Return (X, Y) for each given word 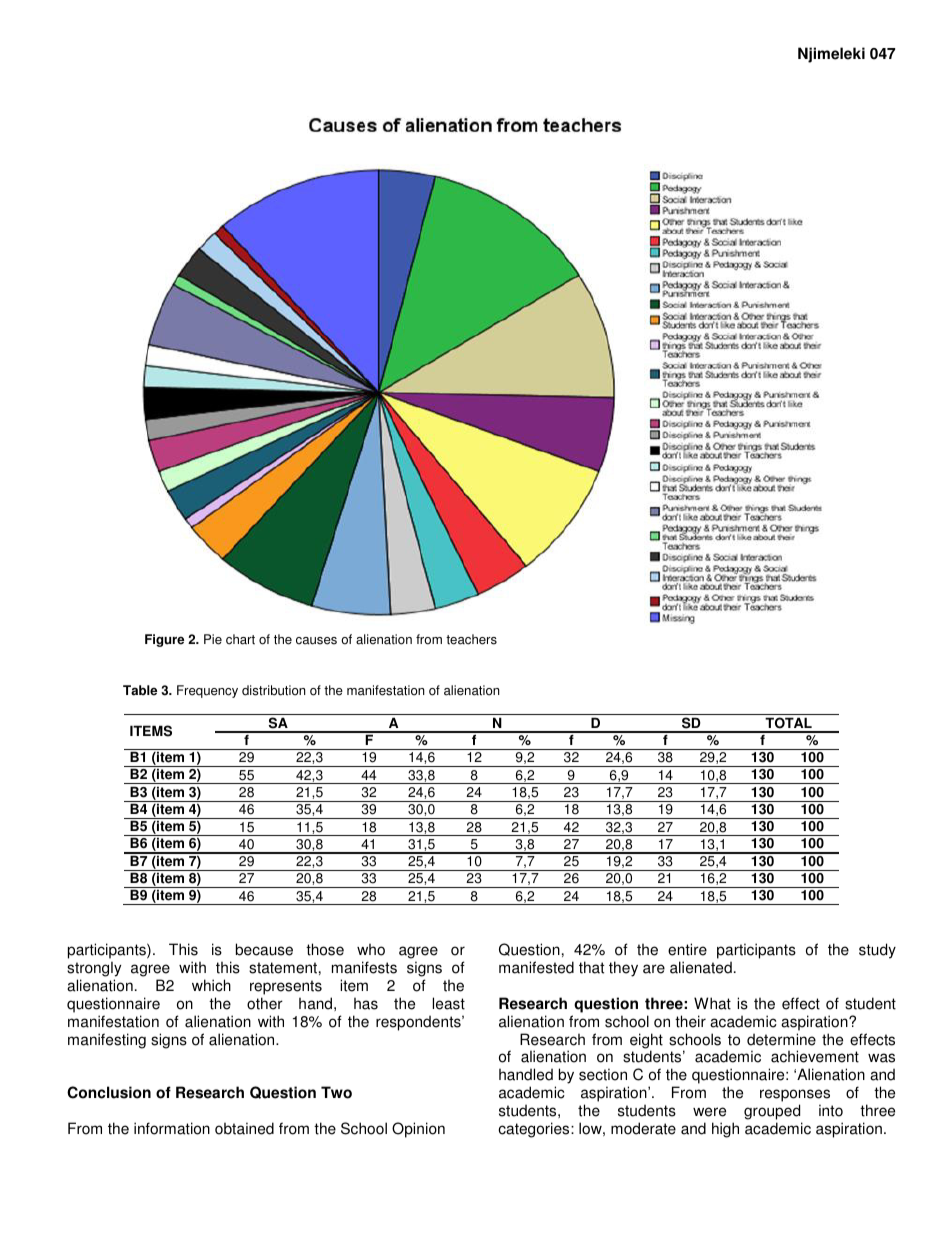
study (877, 951)
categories (535, 1130)
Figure (164, 640)
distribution (274, 690)
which (211, 985)
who (371, 949)
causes (316, 641)
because (264, 949)
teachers (471, 639)
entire (687, 949)
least (449, 1003)
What (712, 1003)
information (172, 1128)
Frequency (207, 691)
